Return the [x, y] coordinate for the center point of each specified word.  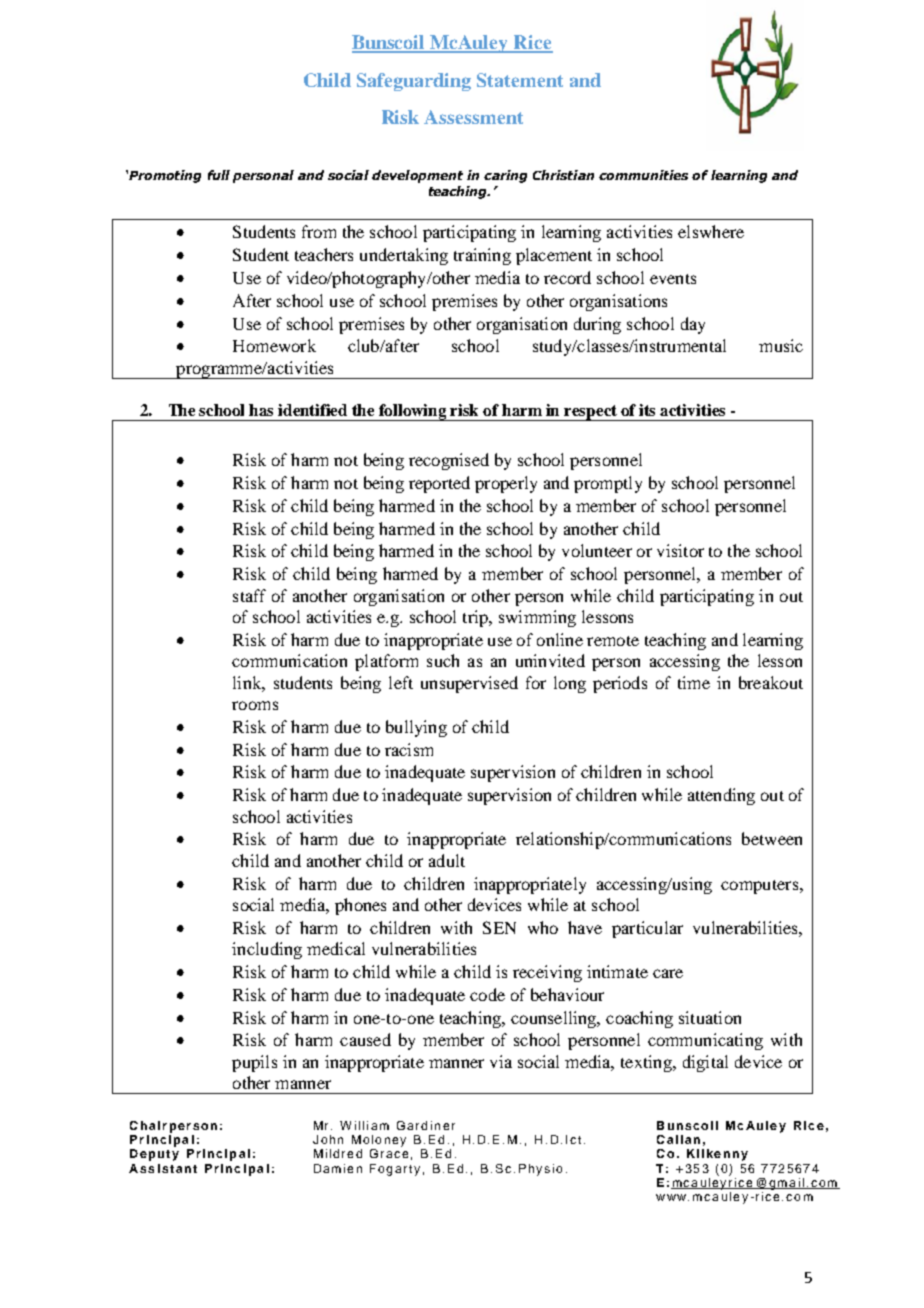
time [694, 682]
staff [249, 595]
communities [643, 175]
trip [476, 618]
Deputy [154, 1155]
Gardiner [426, 1125]
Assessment [473, 117]
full [219, 175]
